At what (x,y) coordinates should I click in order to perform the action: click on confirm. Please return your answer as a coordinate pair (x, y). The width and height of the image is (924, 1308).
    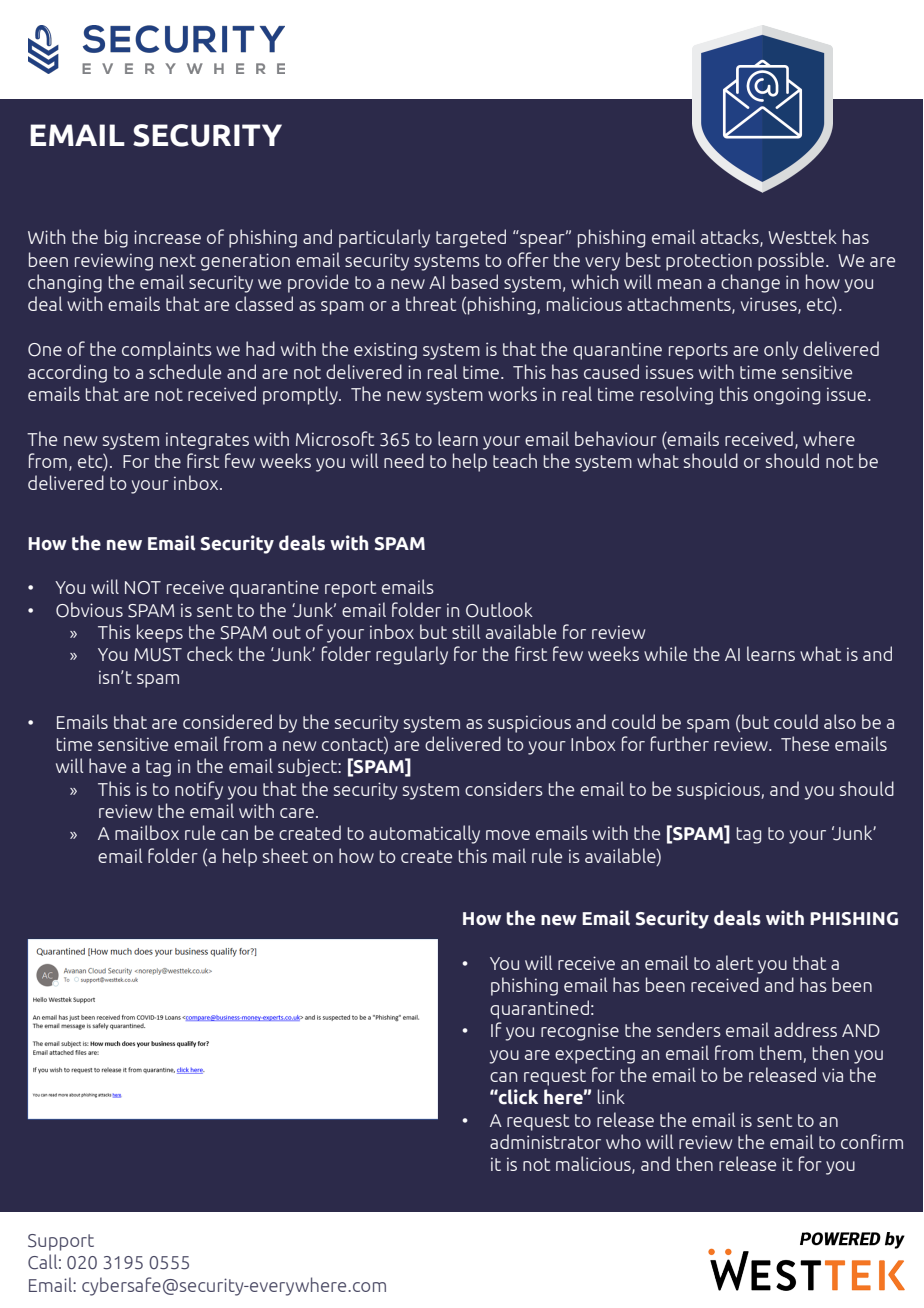
    Looking at the image, I should click on (872, 1141).
